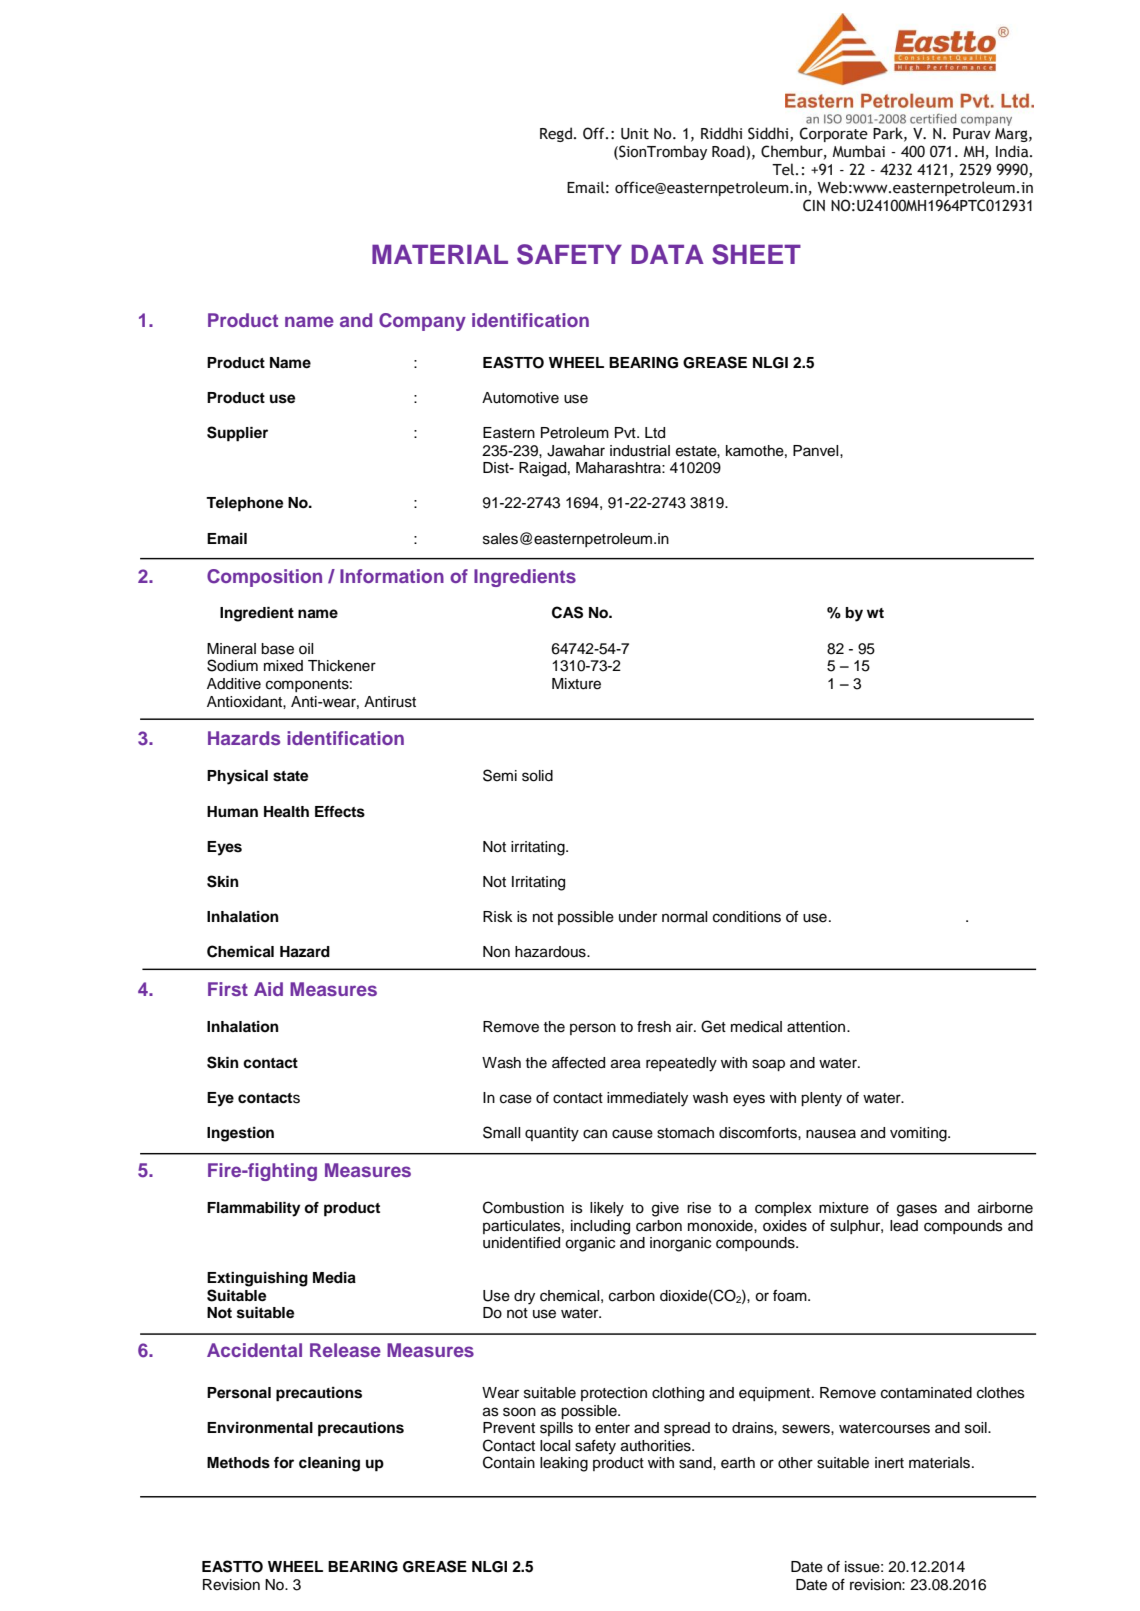 The height and width of the page is (1611, 1140). Describe the element at coordinates (244, 504) in the page. I see `Telephone` at that location.
